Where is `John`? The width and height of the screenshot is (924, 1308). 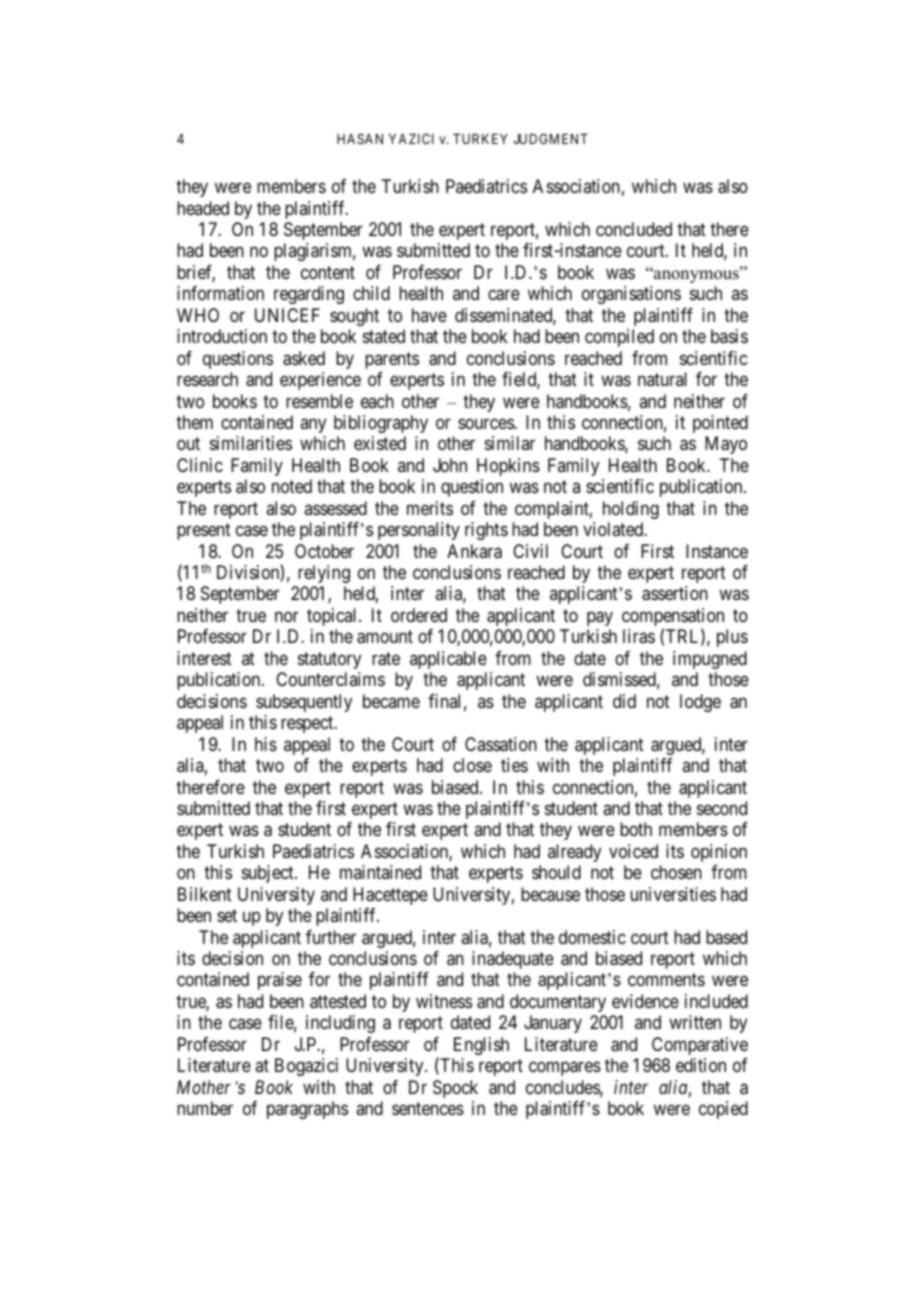
John is located at coordinates (450, 465).
